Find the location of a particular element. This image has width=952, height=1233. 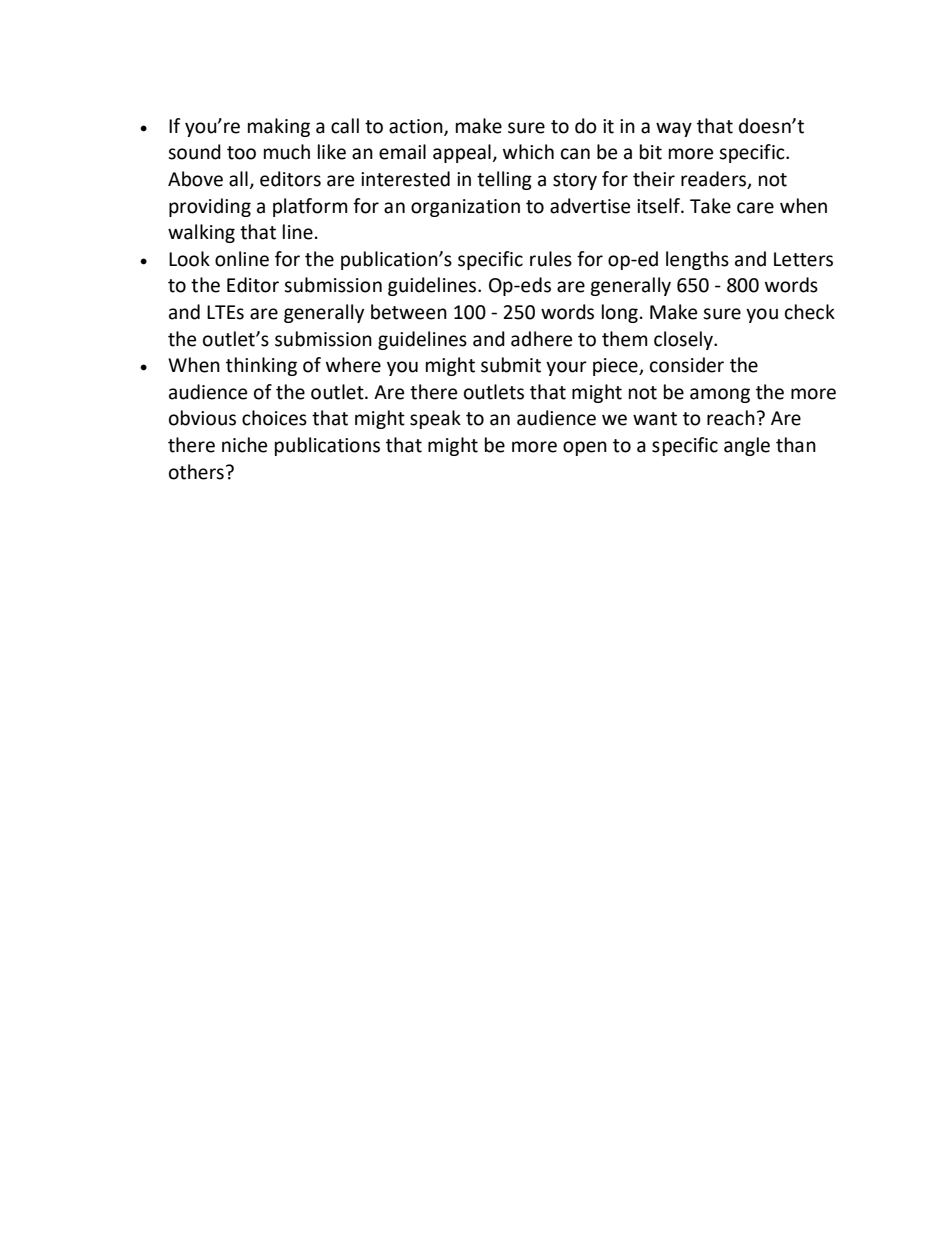

way is located at coordinates (674, 129).
